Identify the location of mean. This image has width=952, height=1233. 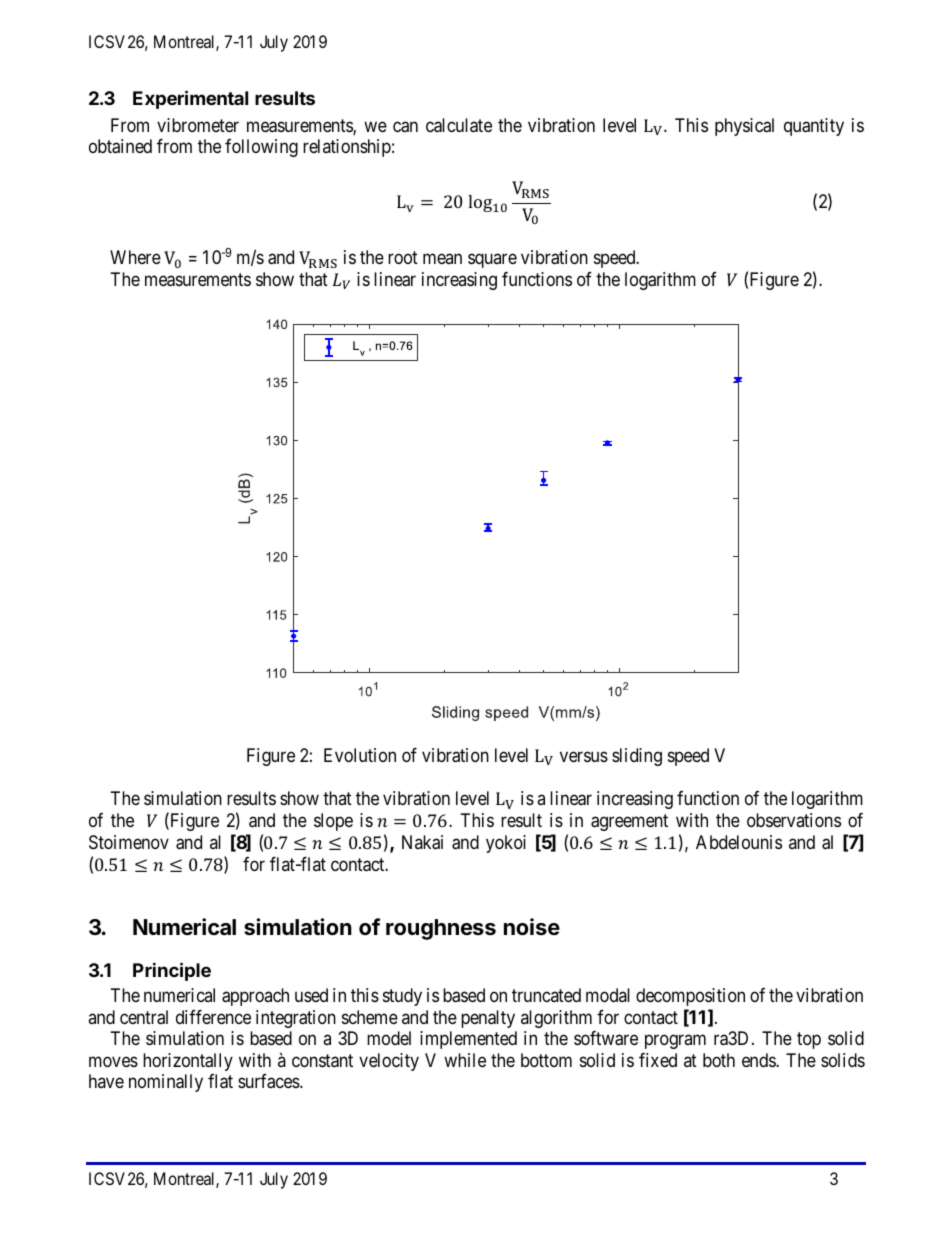
(442, 258).
